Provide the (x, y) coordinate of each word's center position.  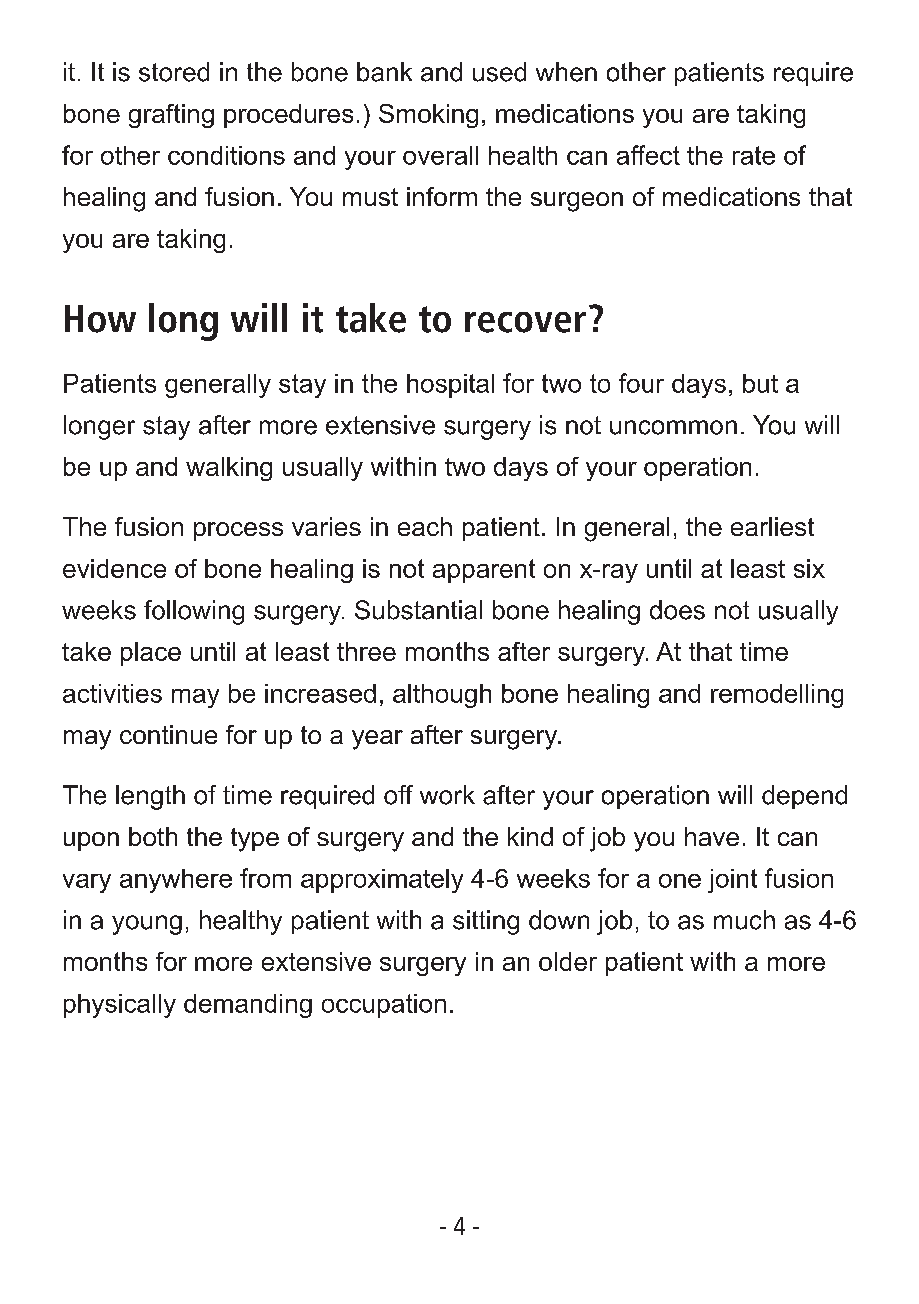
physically (120, 1006)
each (425, 526)
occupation (384, 1006)
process (238, 531)
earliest (772, 526)
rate (754, 155)
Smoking (428, 116)
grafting (171, 116)
